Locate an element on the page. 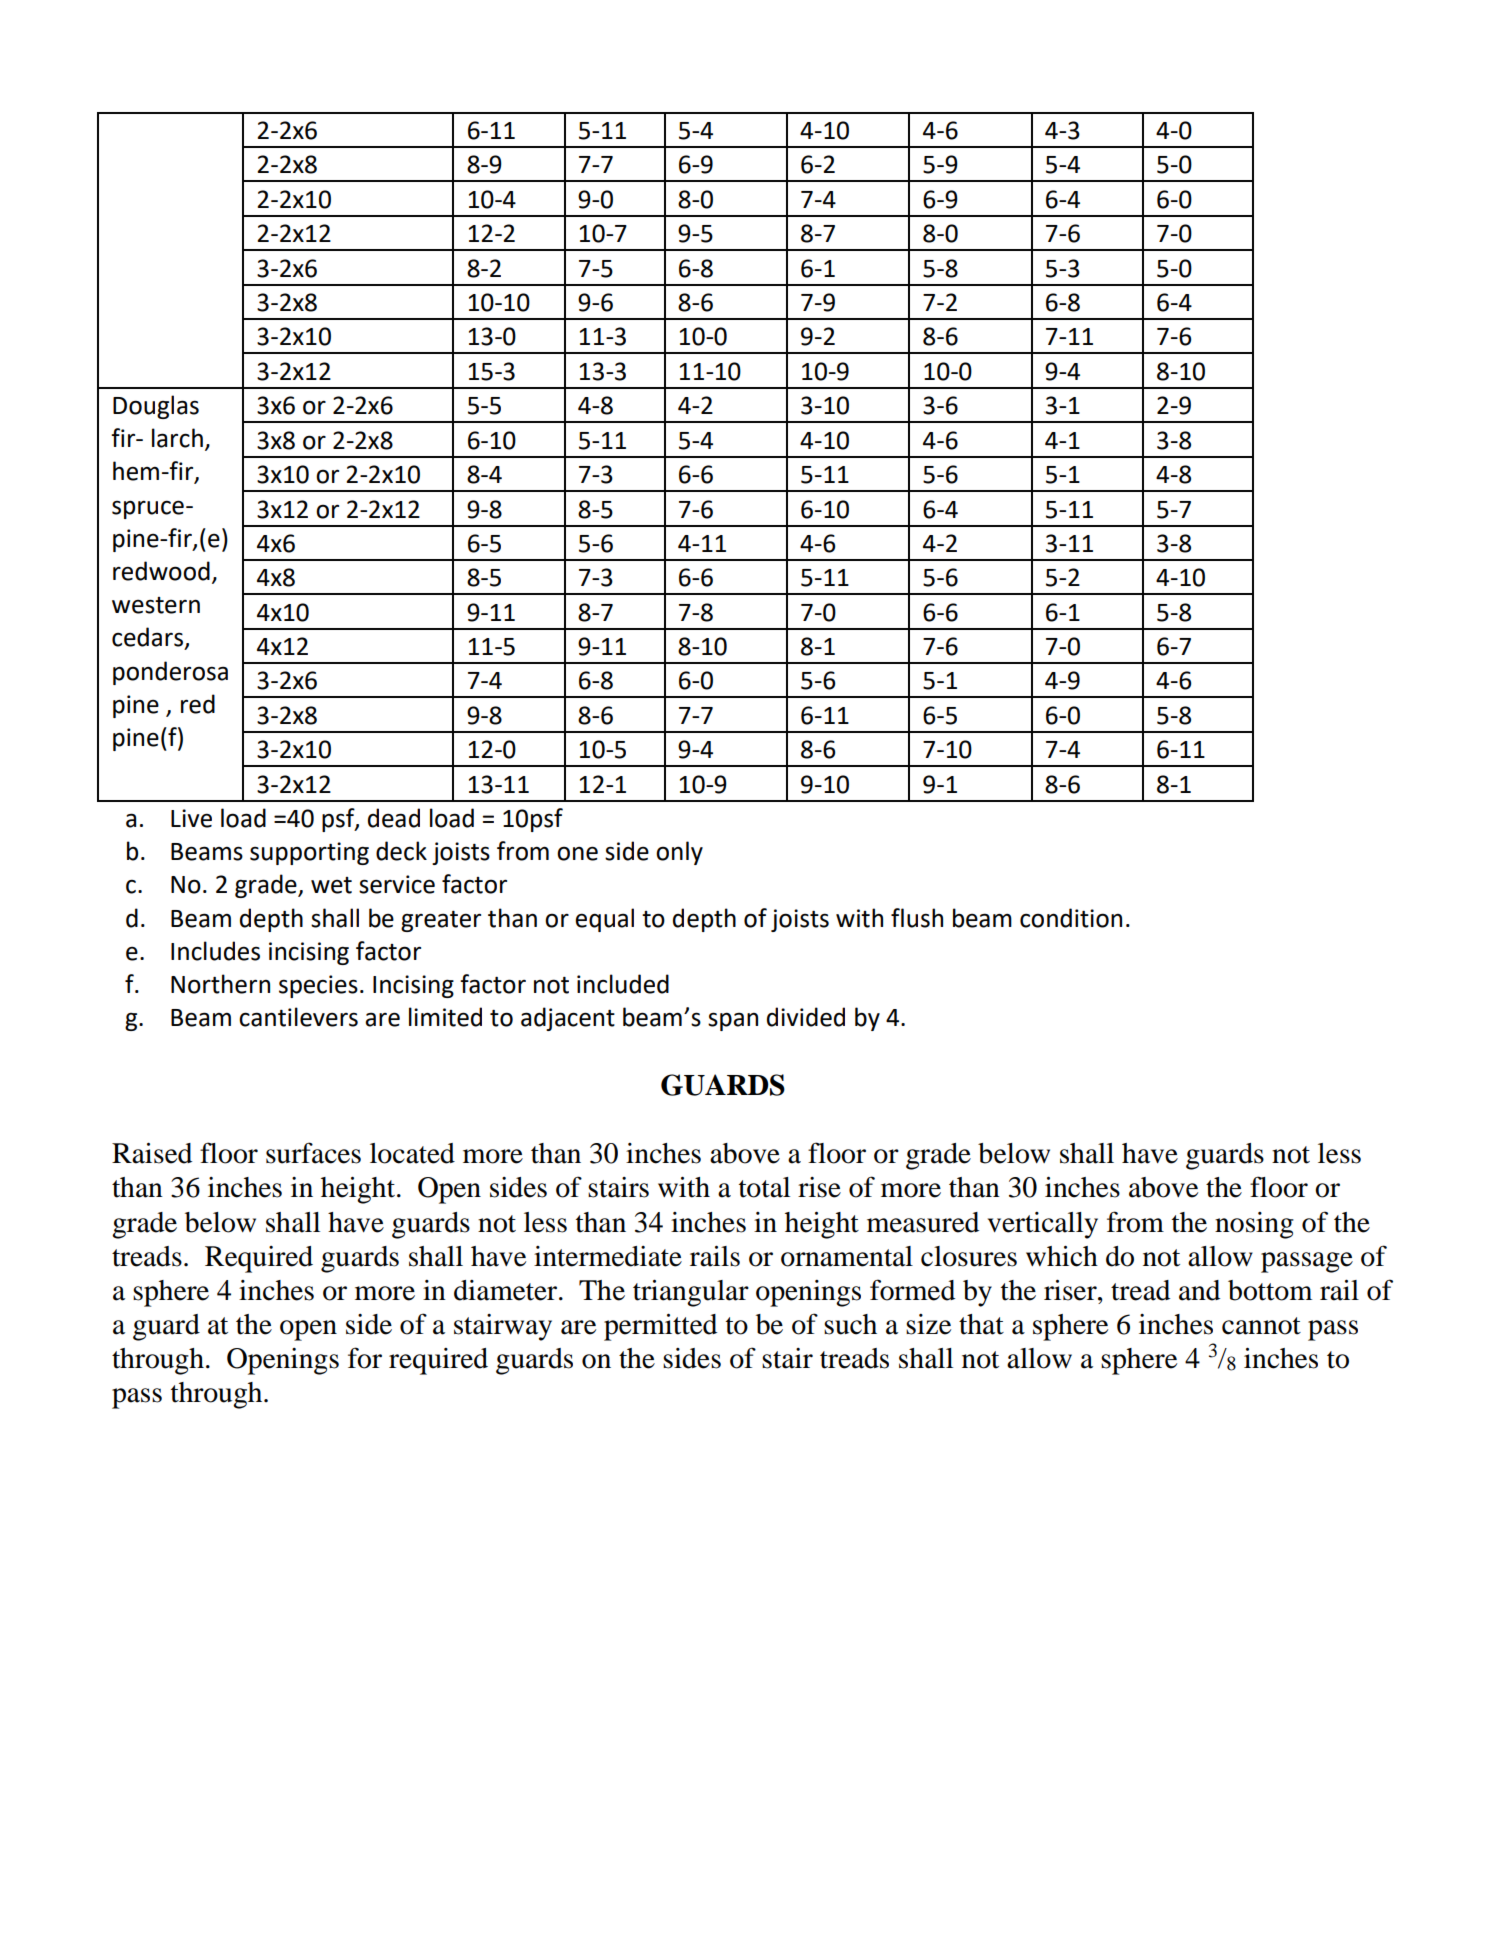 The width and height of the page is (1512, 1956). Douglas is located at coordinates (156, 407).
